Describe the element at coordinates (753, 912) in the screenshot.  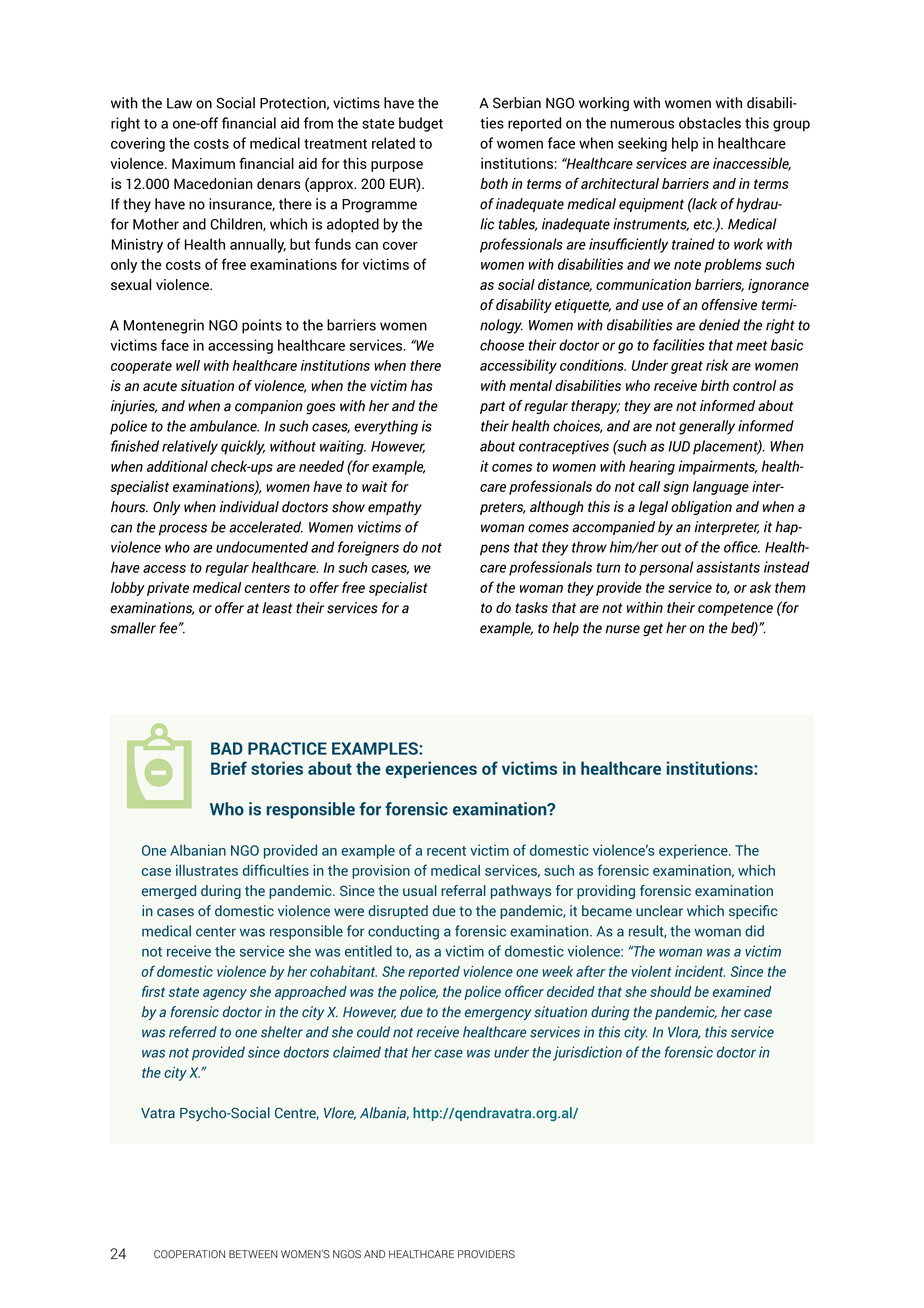
I see `specific` at that location.
